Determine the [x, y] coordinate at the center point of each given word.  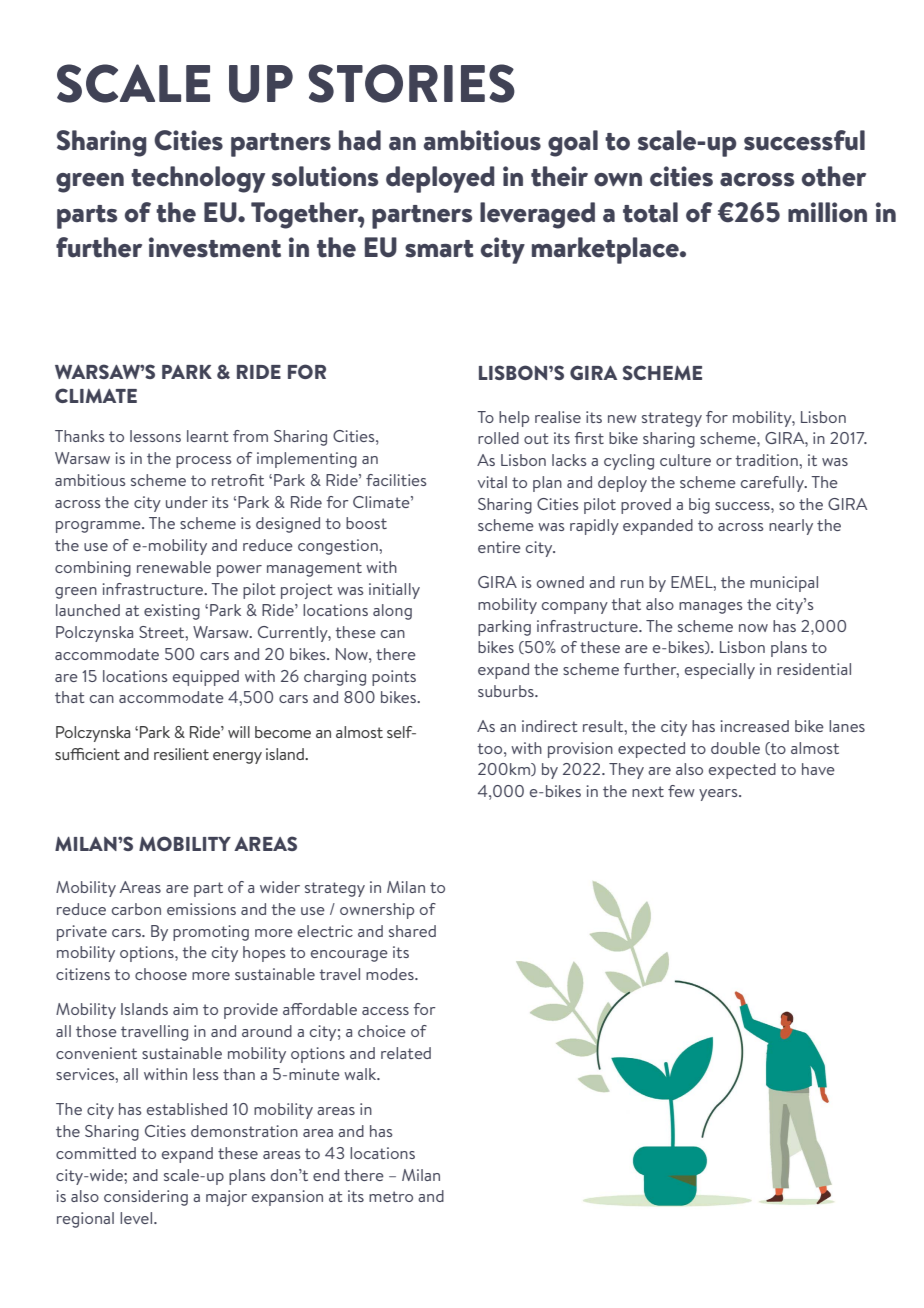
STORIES [412, 83]
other [834, 176]
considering [146, 1198]
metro [391, 1196]
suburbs [507, 691]
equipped [206, 678]
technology [198, 179]
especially [720, 671]
